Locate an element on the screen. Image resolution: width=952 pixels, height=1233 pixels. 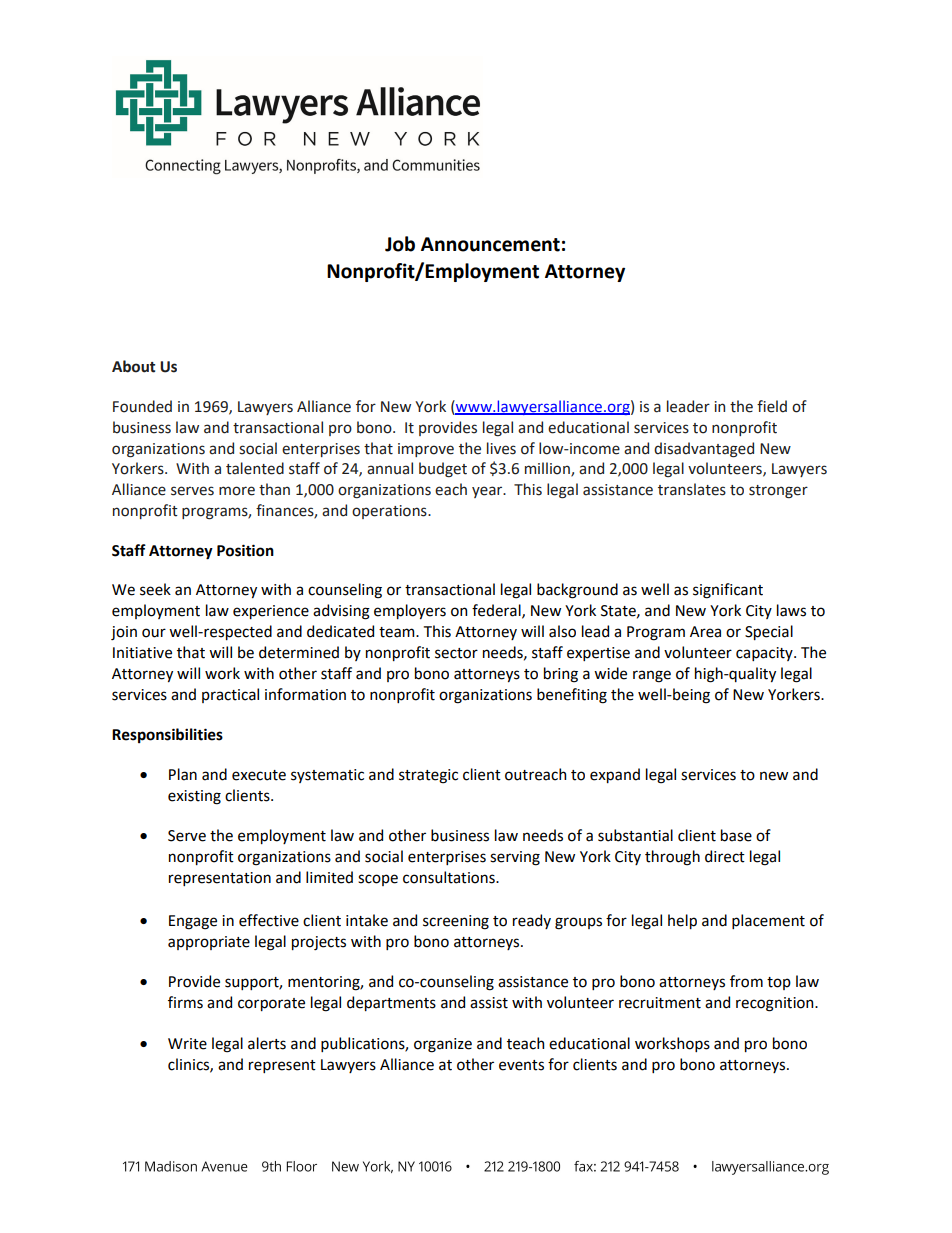
recruitment is located at coordinates (660, 1003).
